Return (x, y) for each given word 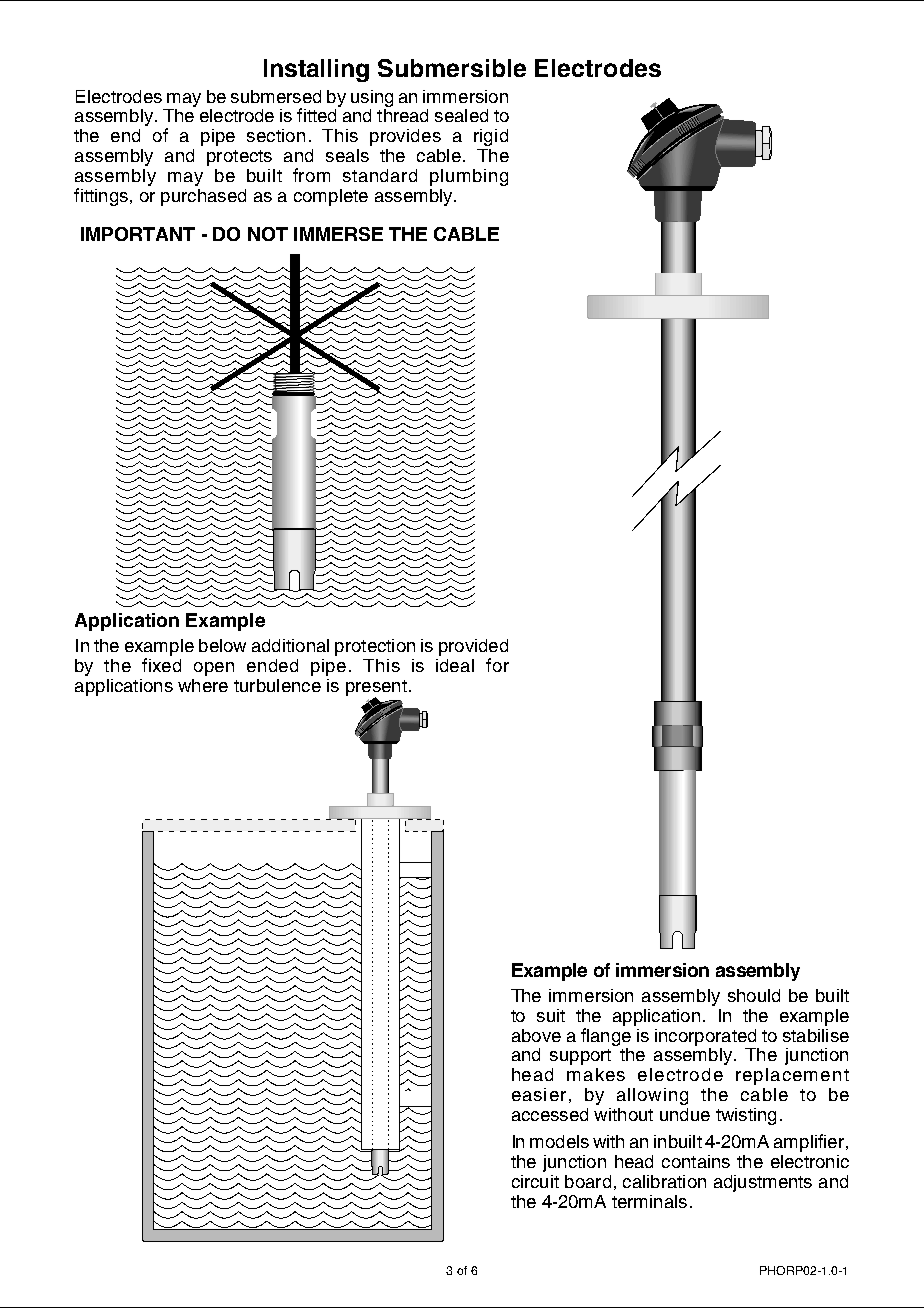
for (497, 665)
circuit (535, 1181)
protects (239, 158)
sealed (461, 115)
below (222, 645)
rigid (491, 137)
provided (473, 647)
